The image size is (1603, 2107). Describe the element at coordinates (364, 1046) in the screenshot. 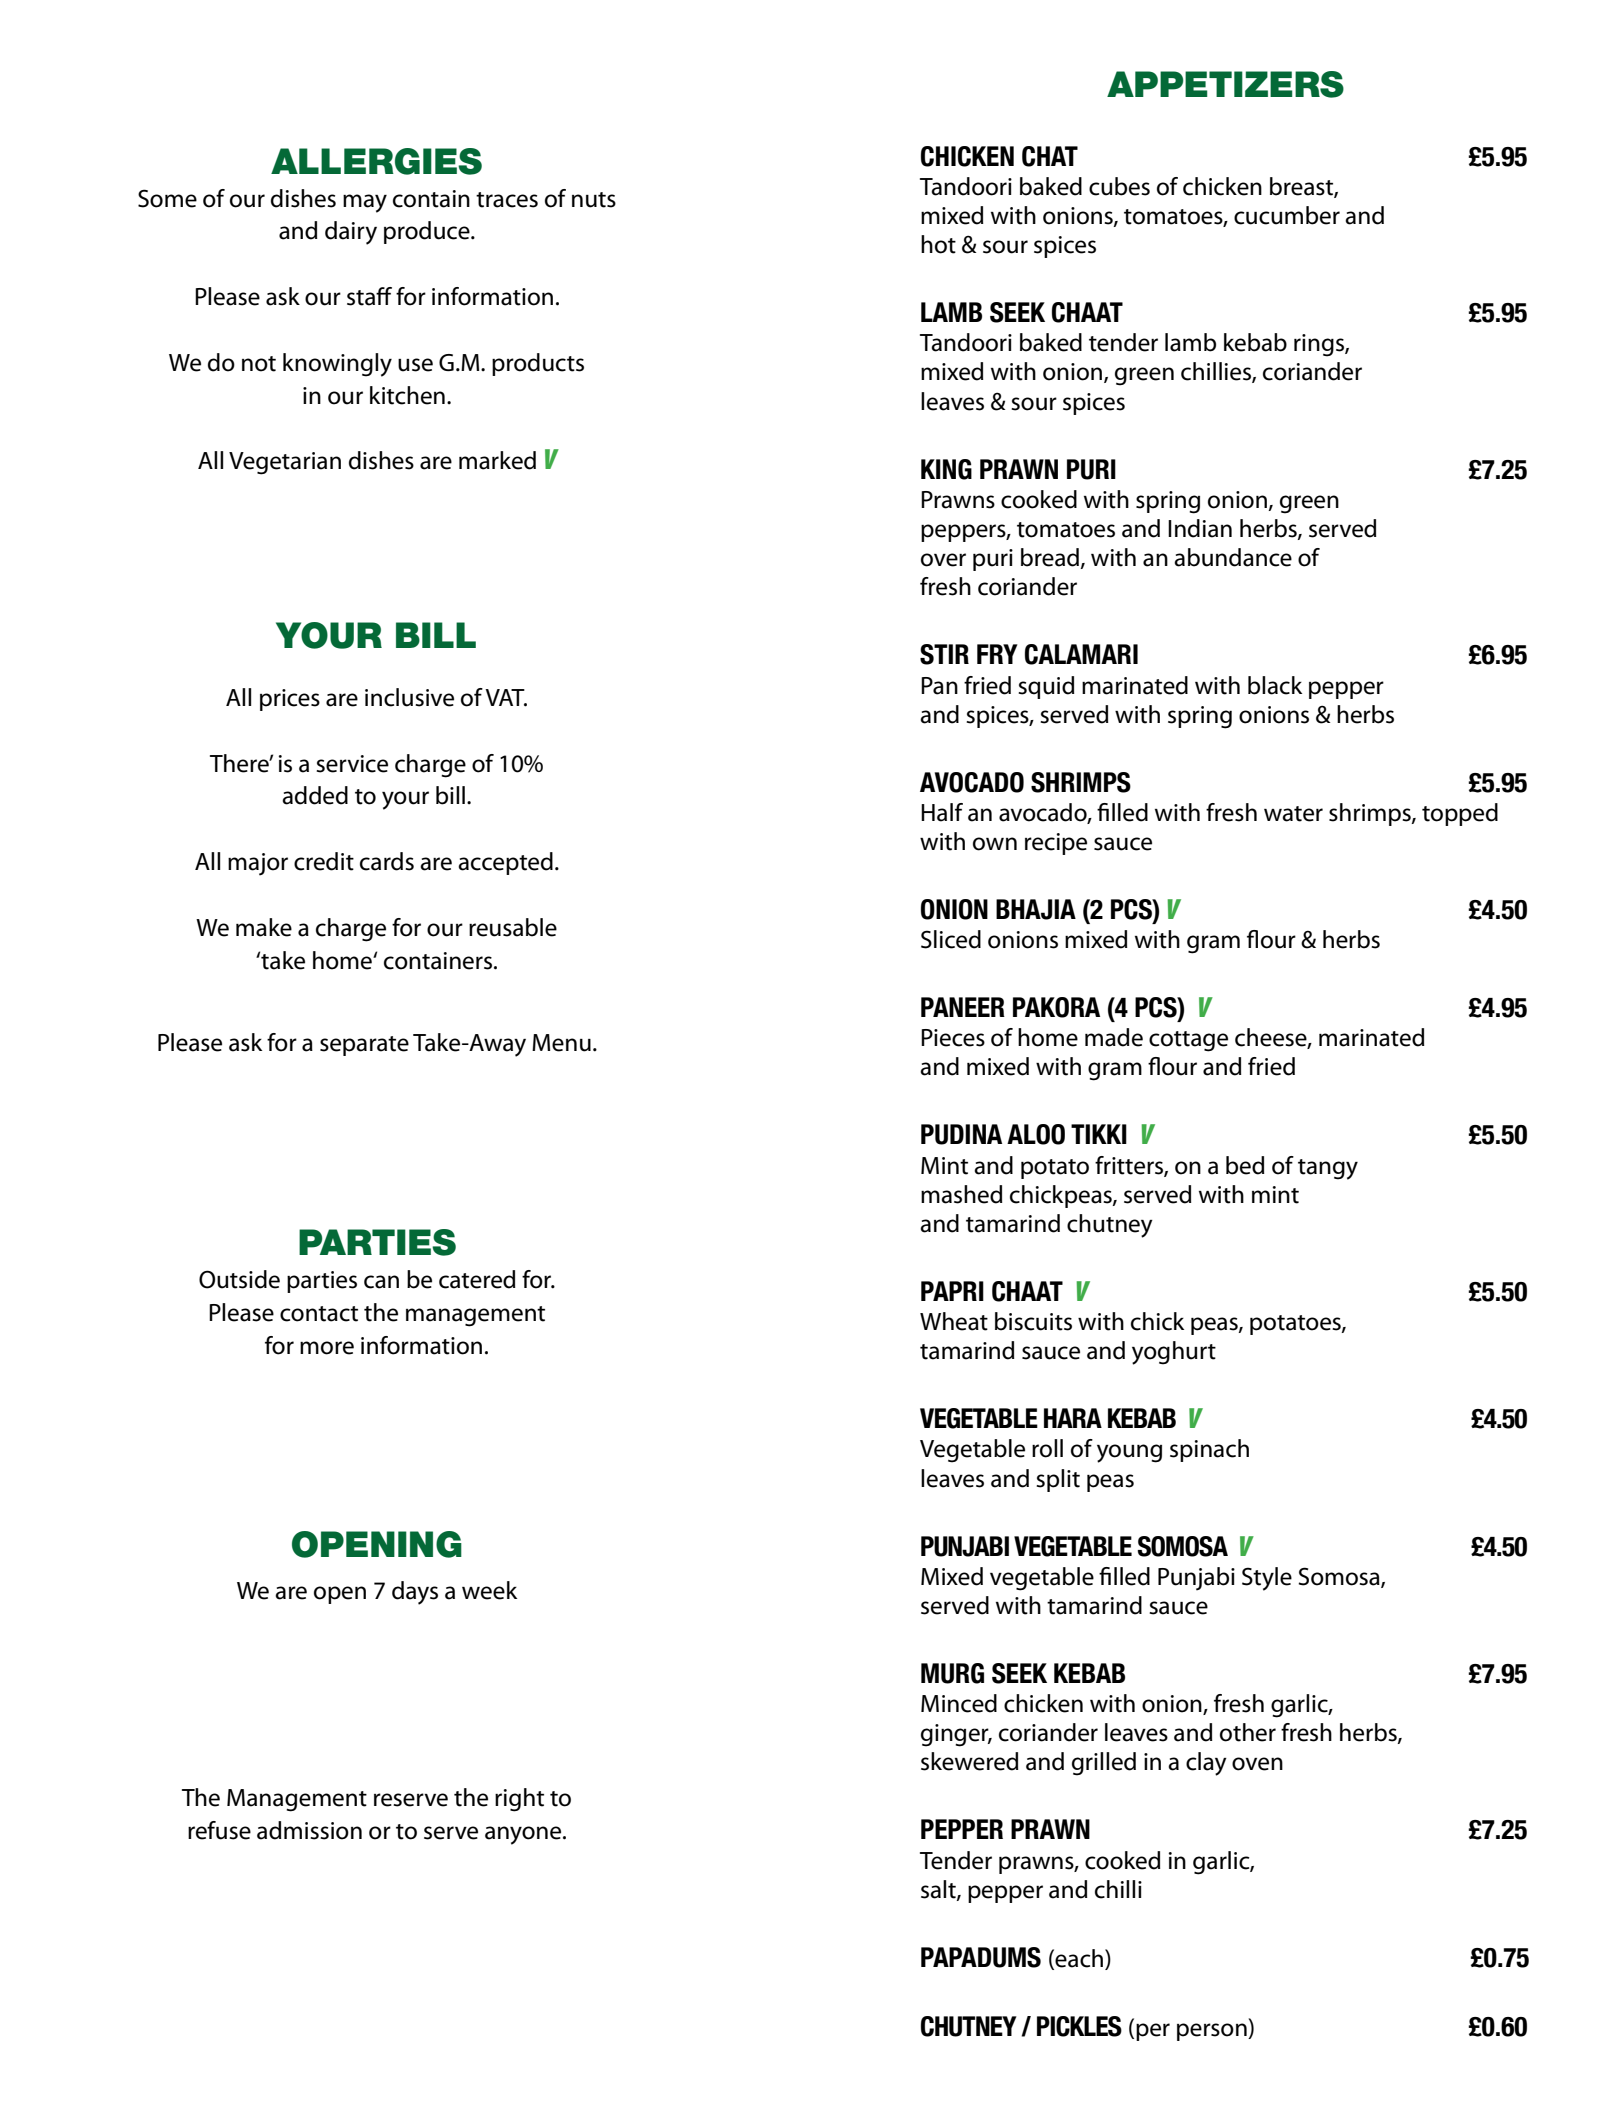

I see `separate` at that location.
